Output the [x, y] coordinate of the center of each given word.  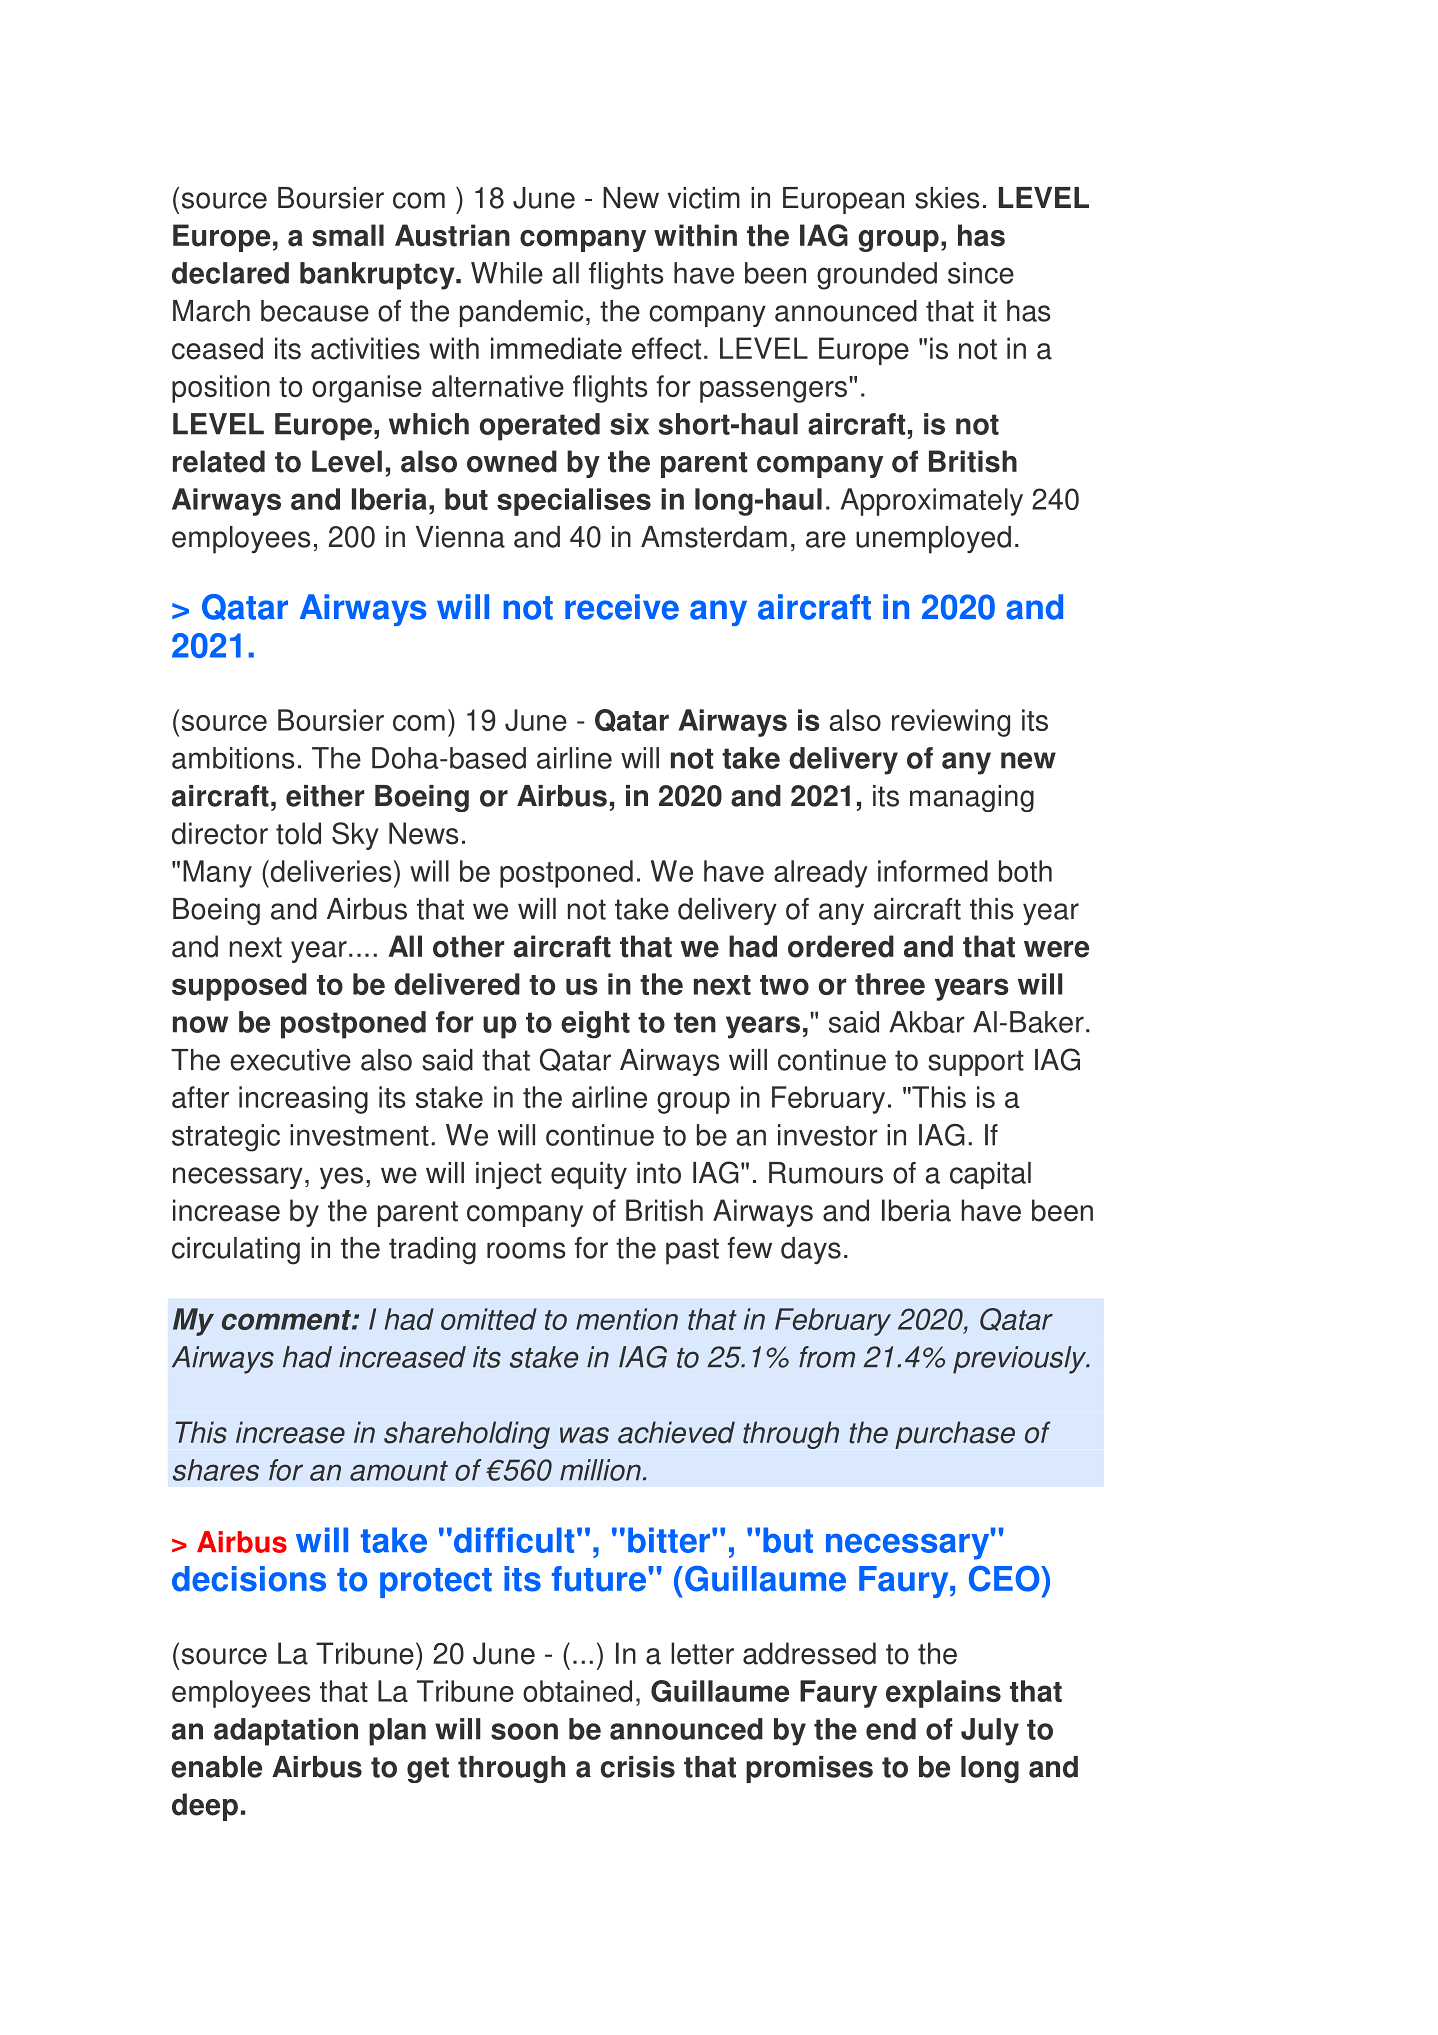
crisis [638, 1767]
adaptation [286, 1732]
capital [990, 1175]
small [348, 235]
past [692, 1251]
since [981, 273]
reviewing [951, 723]
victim [704, 198]
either [325, 796]
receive [622, 607]
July [990, 1732]
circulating [236, 1251]
